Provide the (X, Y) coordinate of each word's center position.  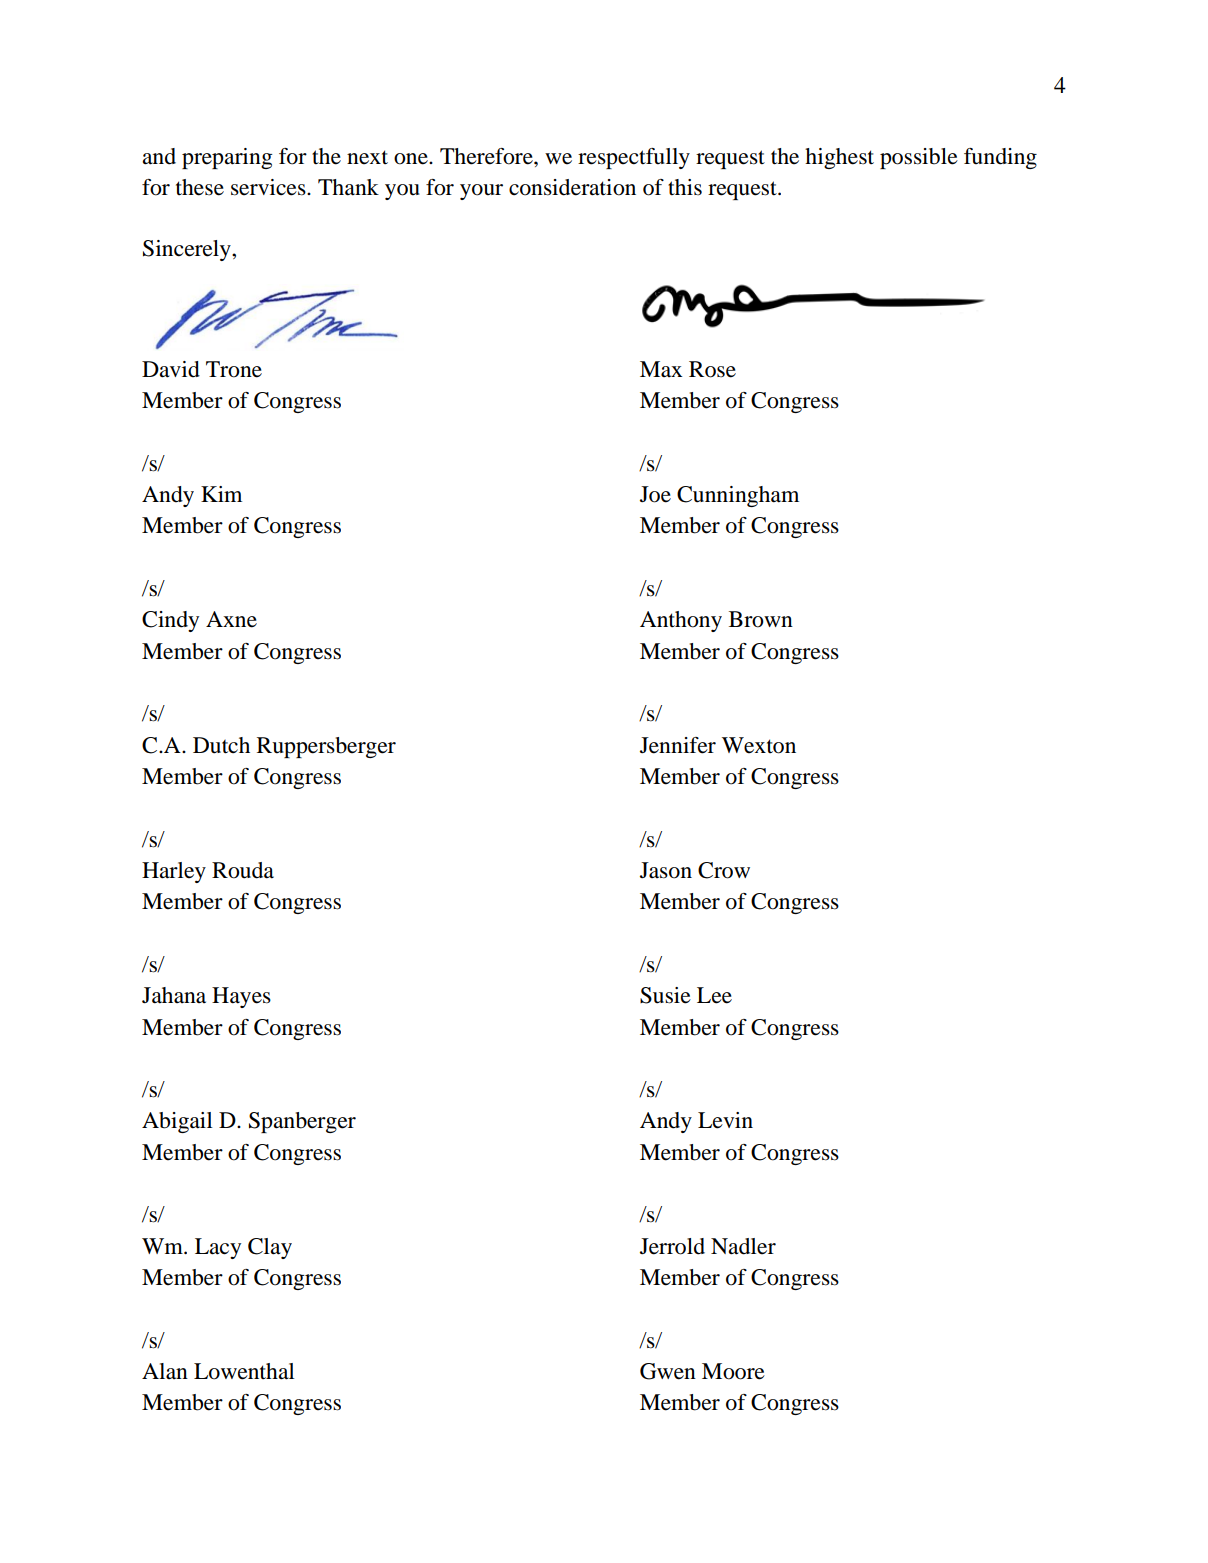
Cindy (170, 621)
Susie (665, 995)
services (269, 187)
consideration (572, 187)
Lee (714, 995)
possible (919, 158)
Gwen (668, 1371)
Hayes (241, 997)
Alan (165, 1371)
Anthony (681, 621)
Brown (761, 619)
